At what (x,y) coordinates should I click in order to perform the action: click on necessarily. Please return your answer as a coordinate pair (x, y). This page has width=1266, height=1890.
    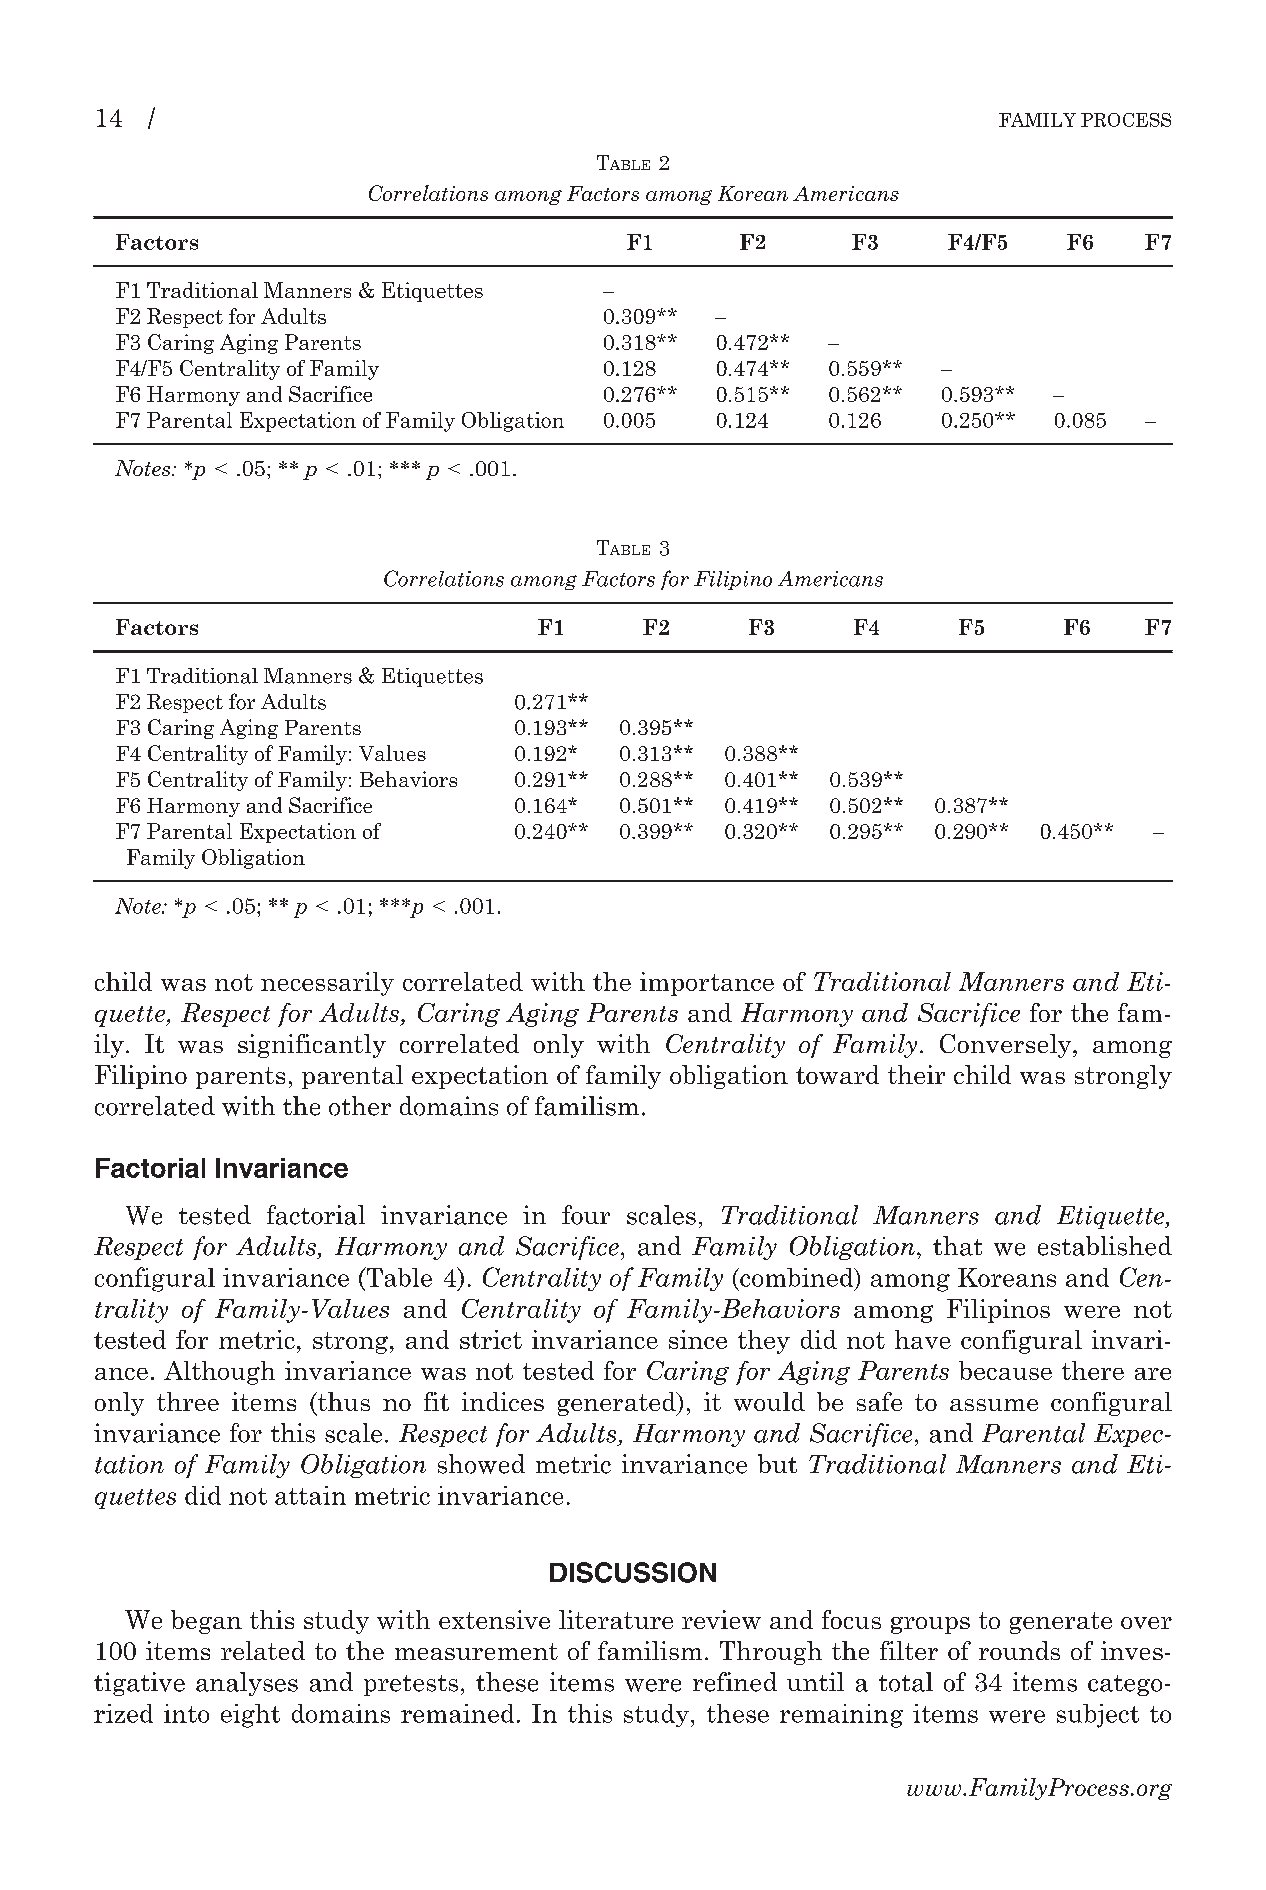
    Looking at the image, I should click on (327, 984).
